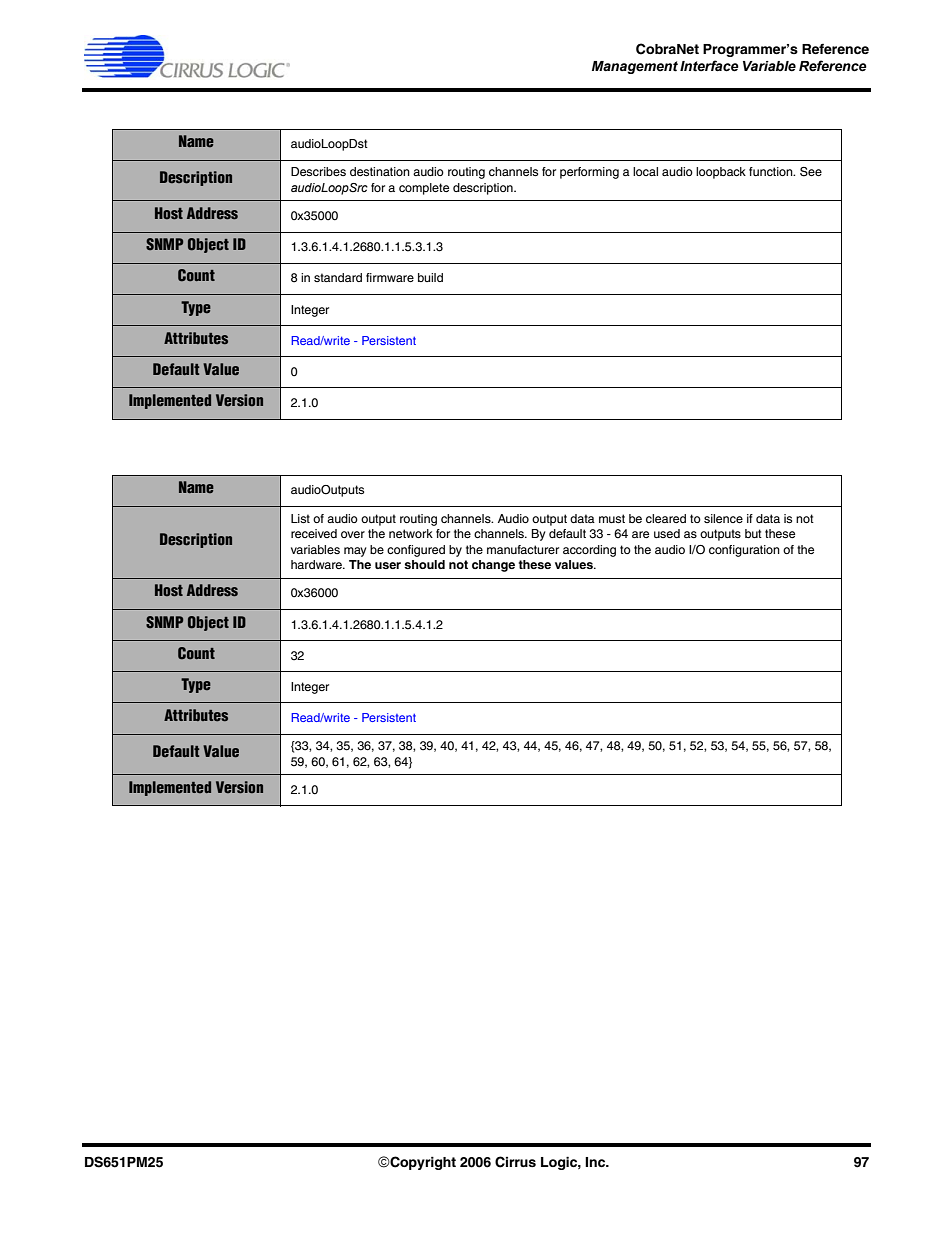 This screenshot has height=1235, width=952. I want to click on Inc, so click(596, 1162).
